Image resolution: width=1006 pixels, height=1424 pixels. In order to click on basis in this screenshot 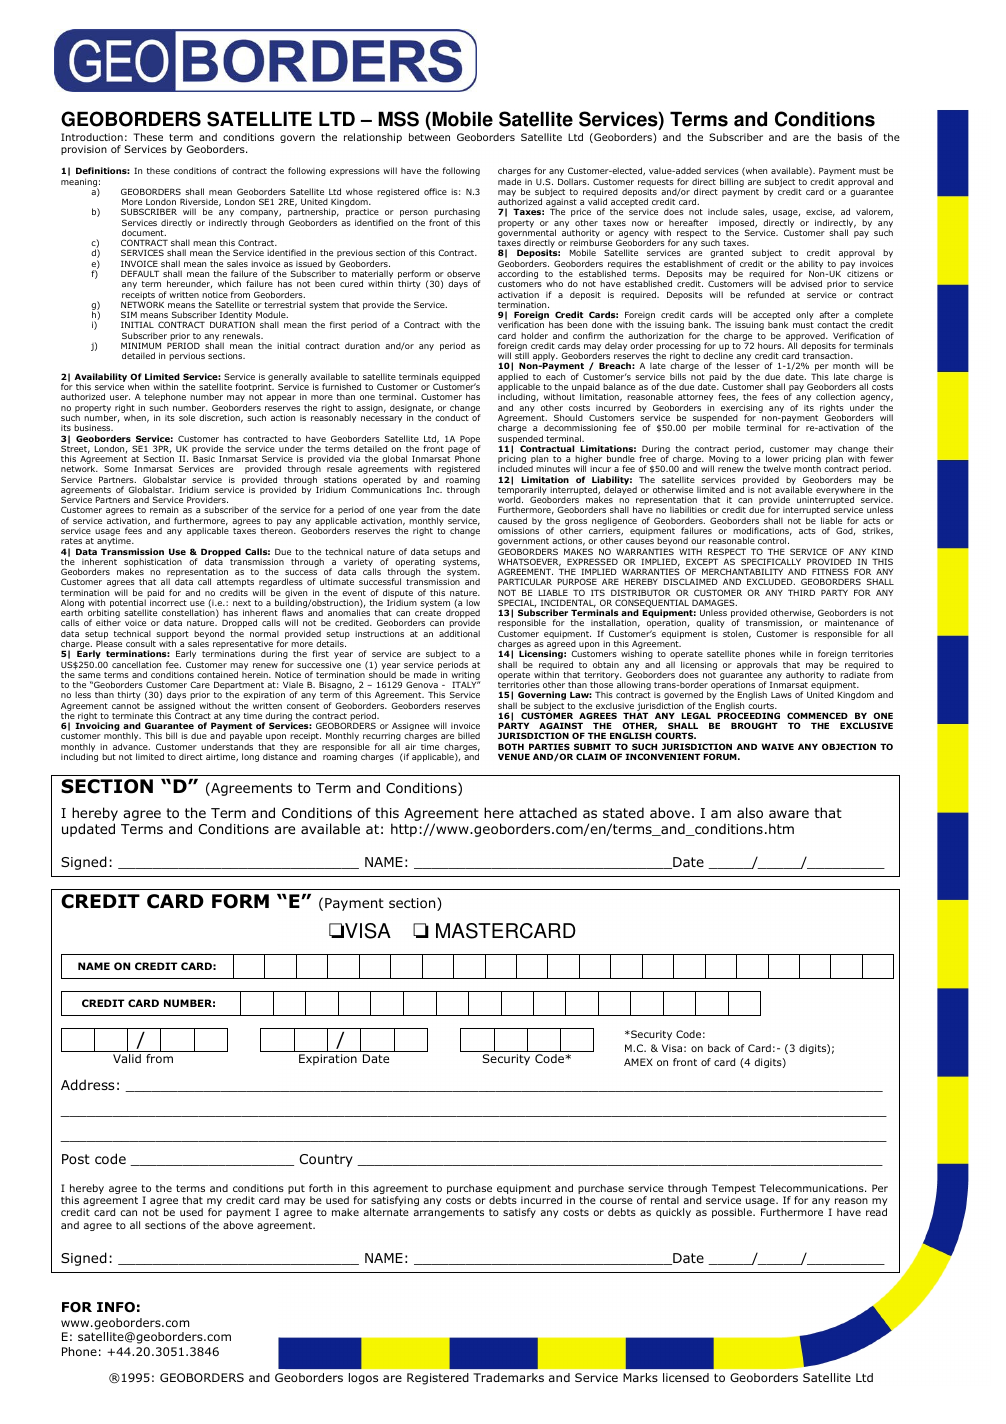, I will do `click(850, 137)`.
